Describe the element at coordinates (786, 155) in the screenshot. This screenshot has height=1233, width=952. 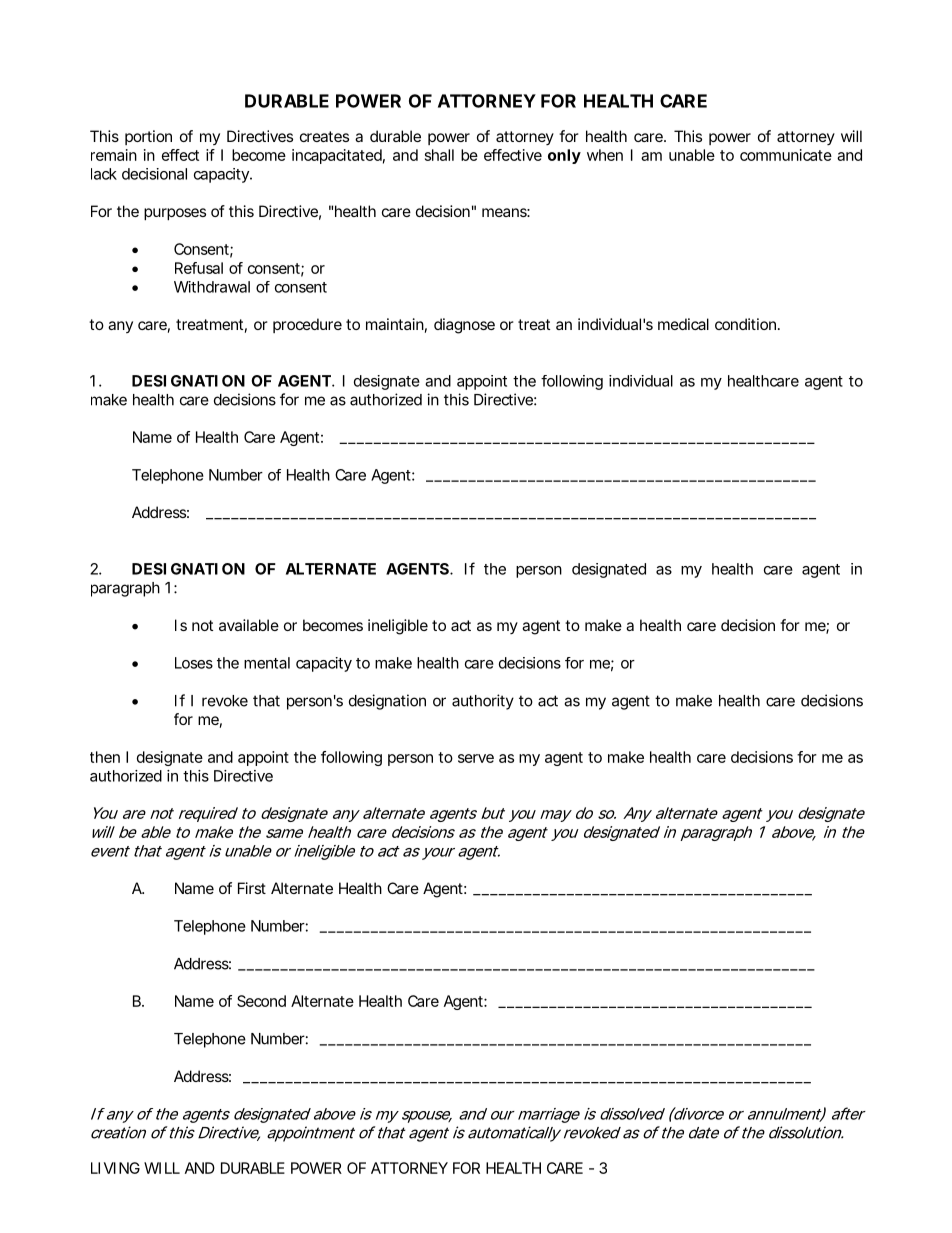
I see `communicate` at that location.
